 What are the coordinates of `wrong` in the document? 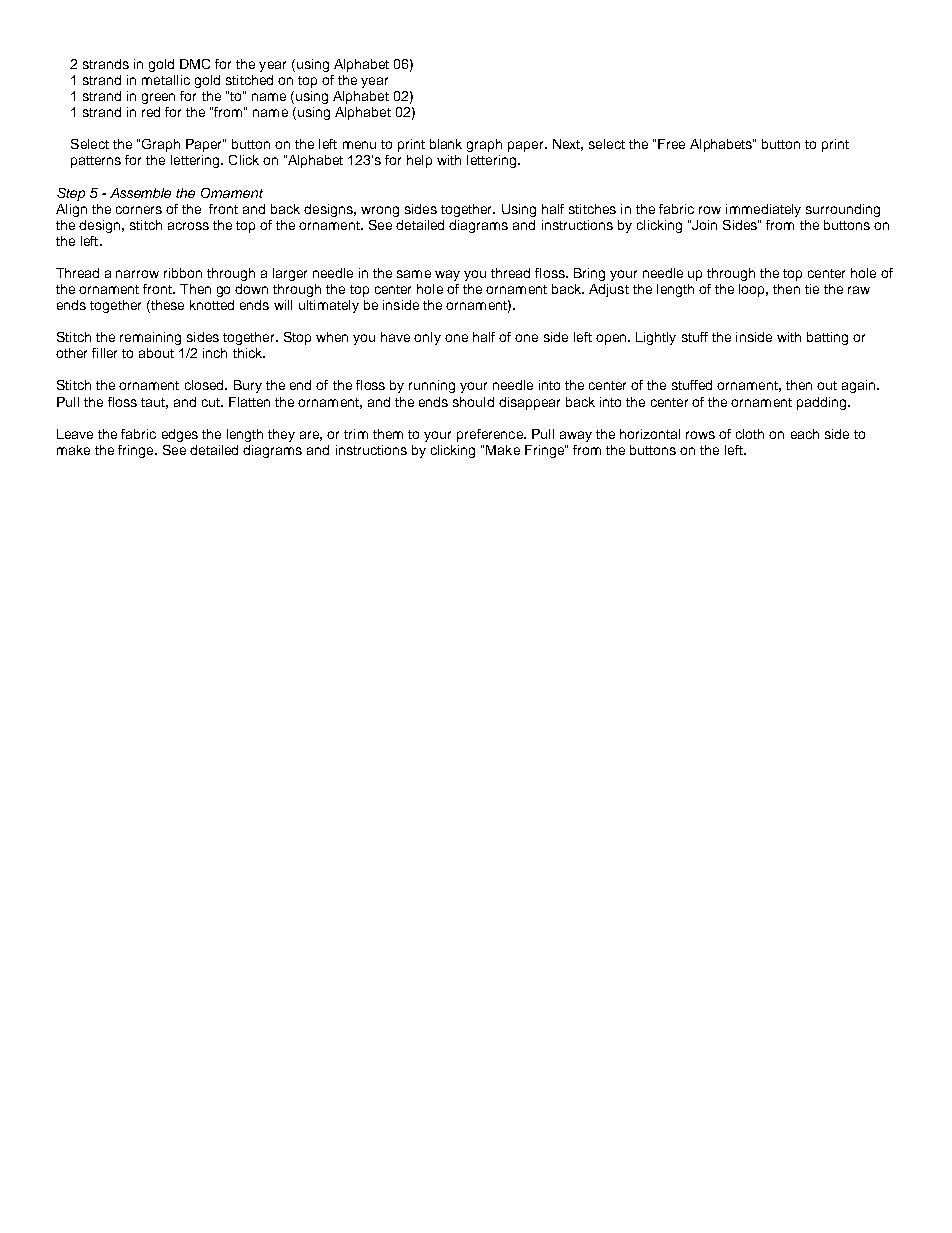 It's located at (380, 211).
